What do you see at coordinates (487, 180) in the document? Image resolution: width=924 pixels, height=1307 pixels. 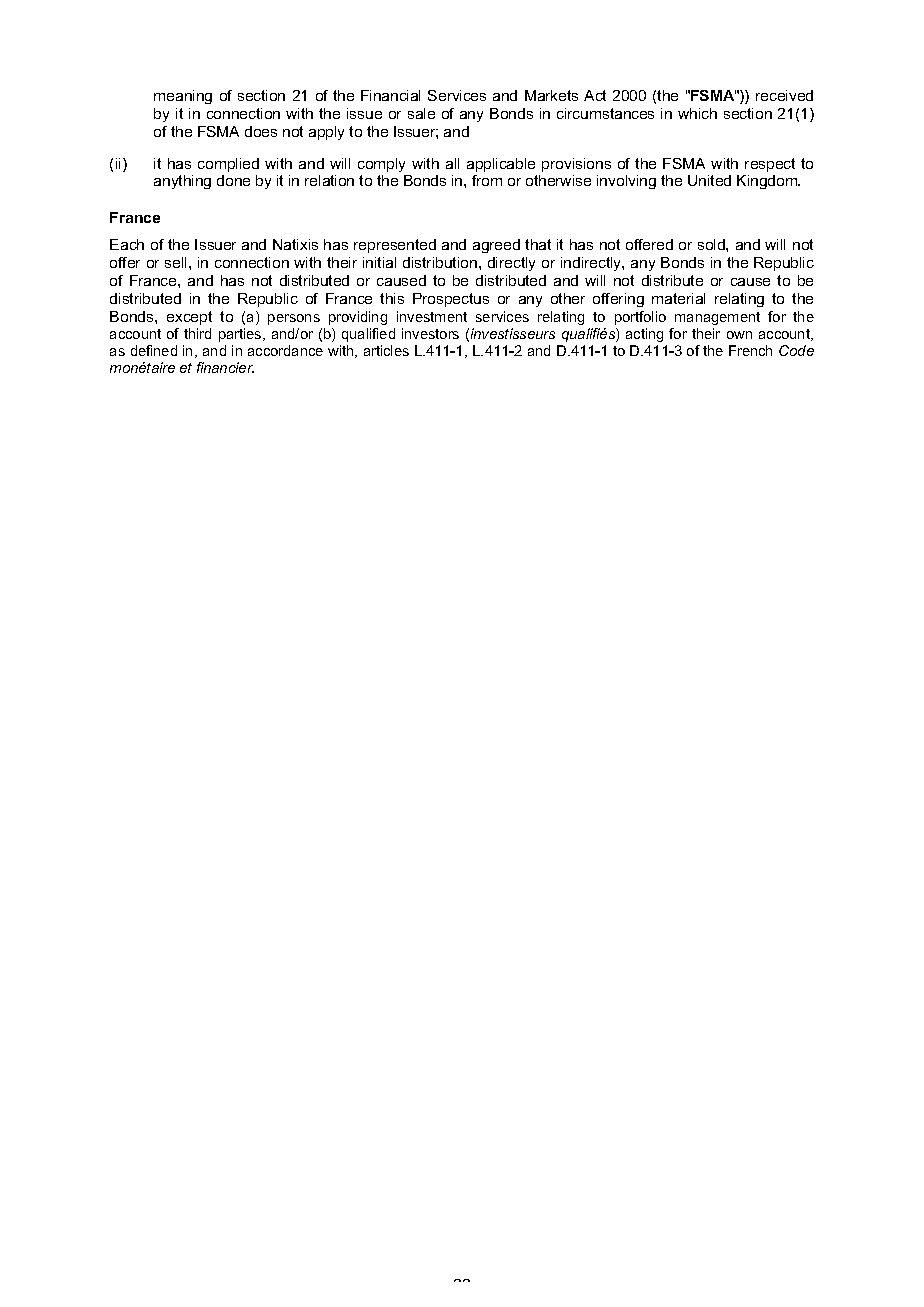 I see `from` at bounding box center [487, 180].
